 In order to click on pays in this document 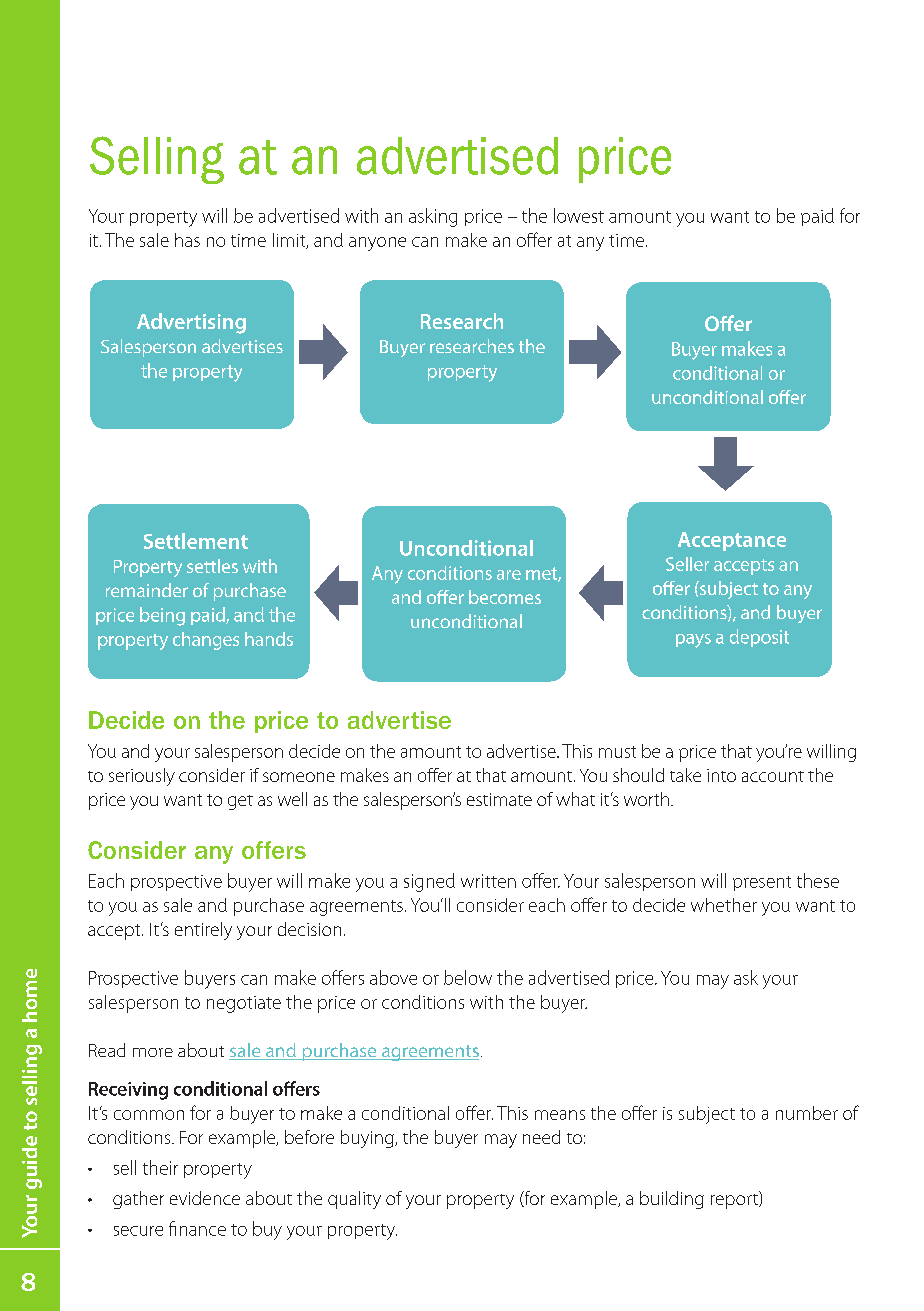, I will do `click(693, 641)`.
